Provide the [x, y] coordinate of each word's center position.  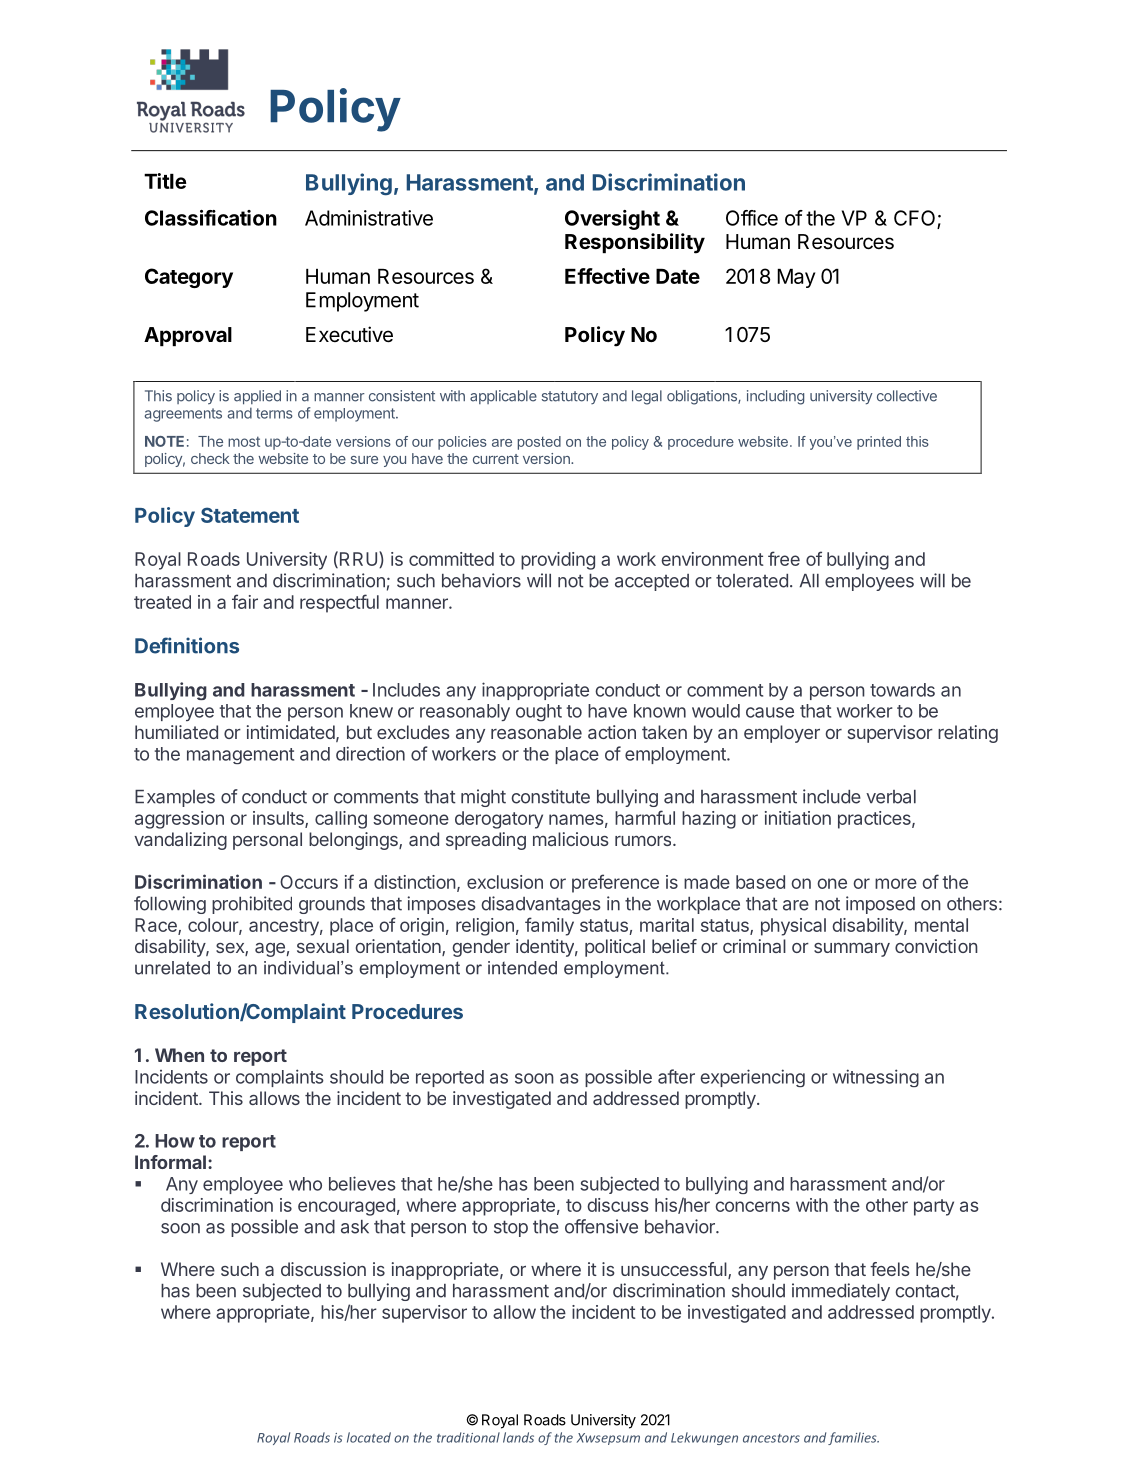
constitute [550, 796]
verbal [891, 797]
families [853, 1438]
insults [279, 819]
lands [518, 1437]
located [369, 1437]
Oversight [612, 220]
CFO [916, 219]
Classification [211, 218]
